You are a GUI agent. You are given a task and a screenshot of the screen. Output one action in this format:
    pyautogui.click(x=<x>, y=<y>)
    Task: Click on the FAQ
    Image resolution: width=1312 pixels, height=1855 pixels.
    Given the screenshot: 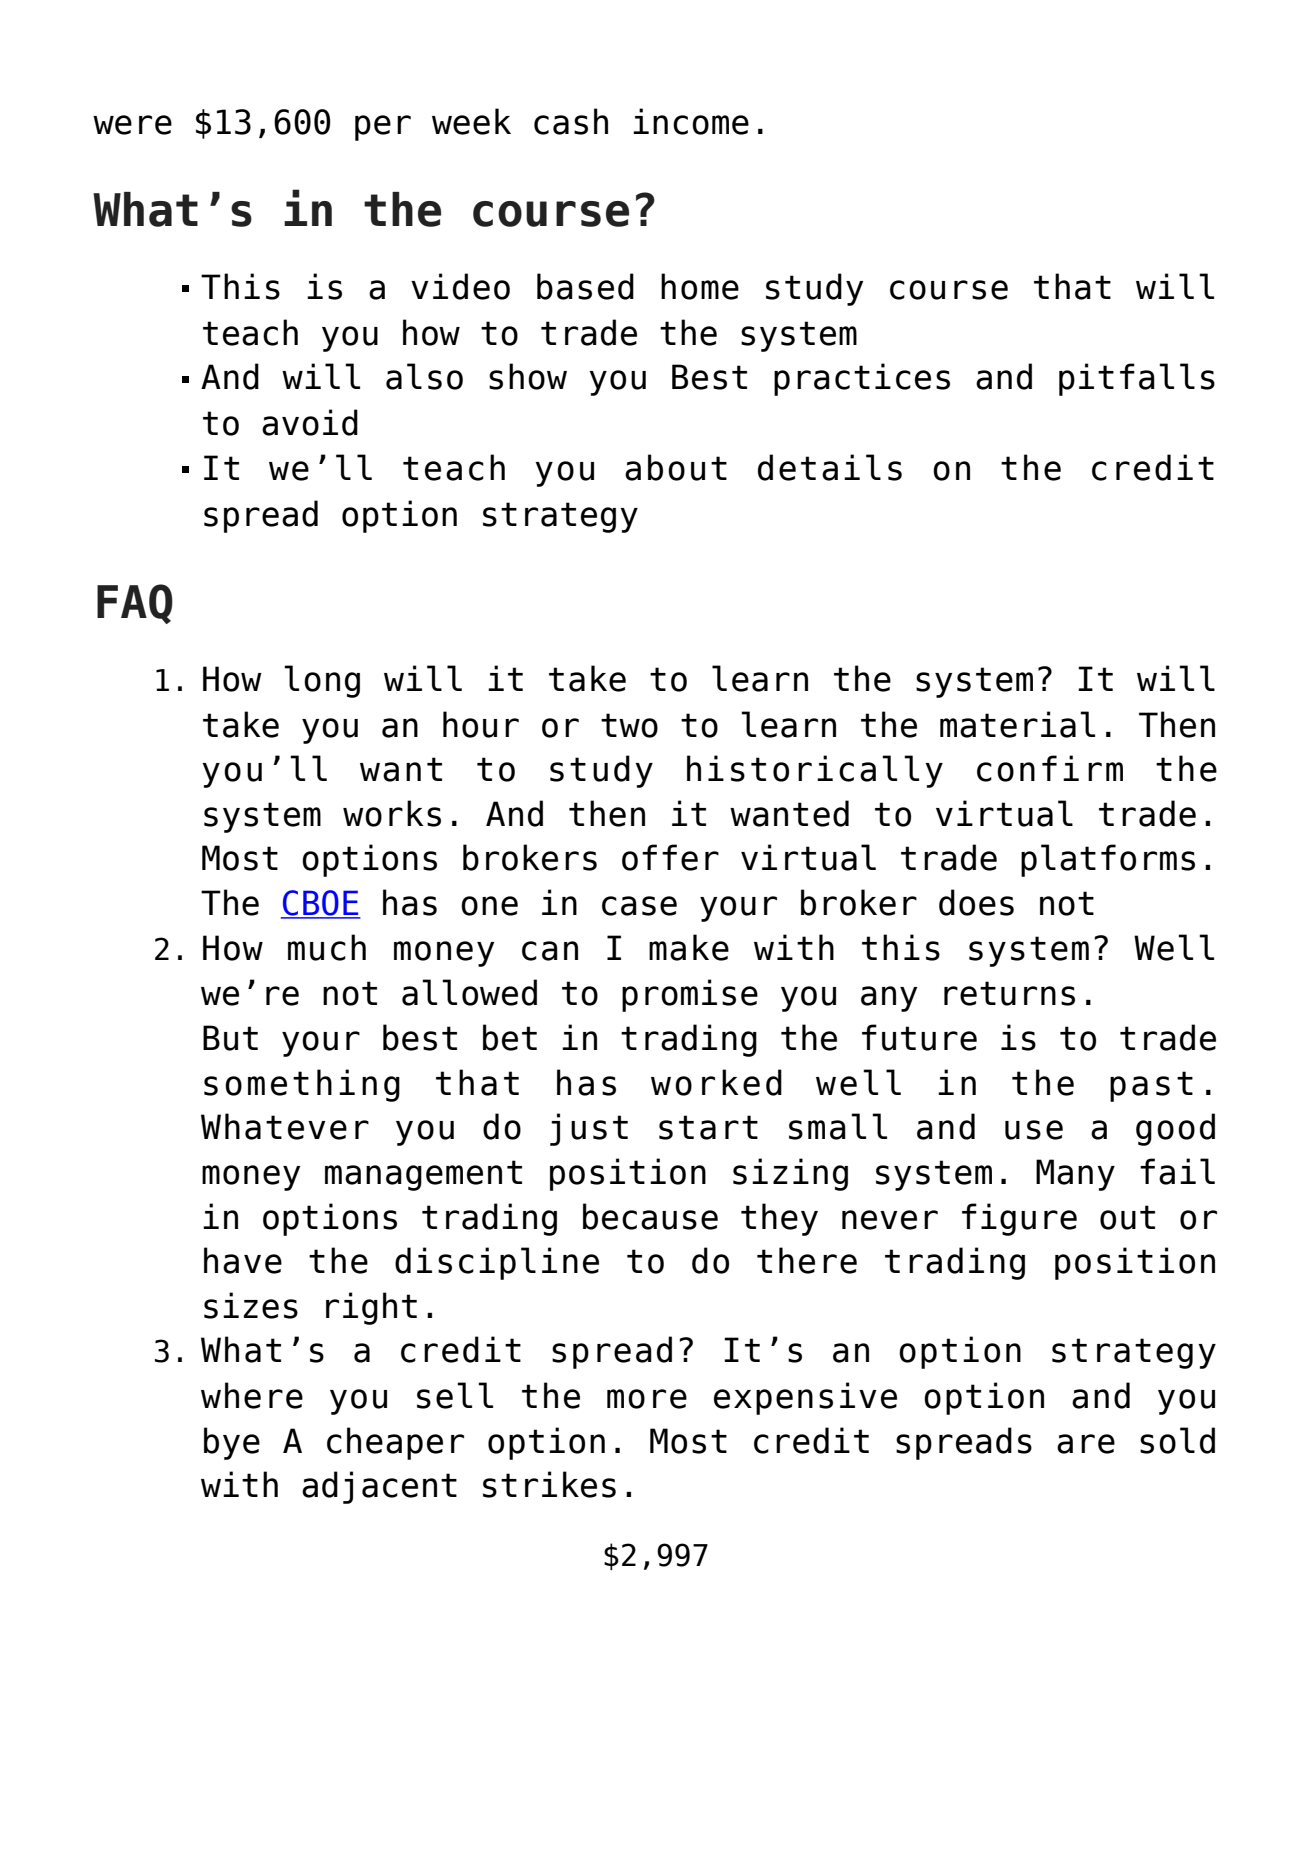 What is the action you would take?
    pyautogui.click(x=135, y=604)
